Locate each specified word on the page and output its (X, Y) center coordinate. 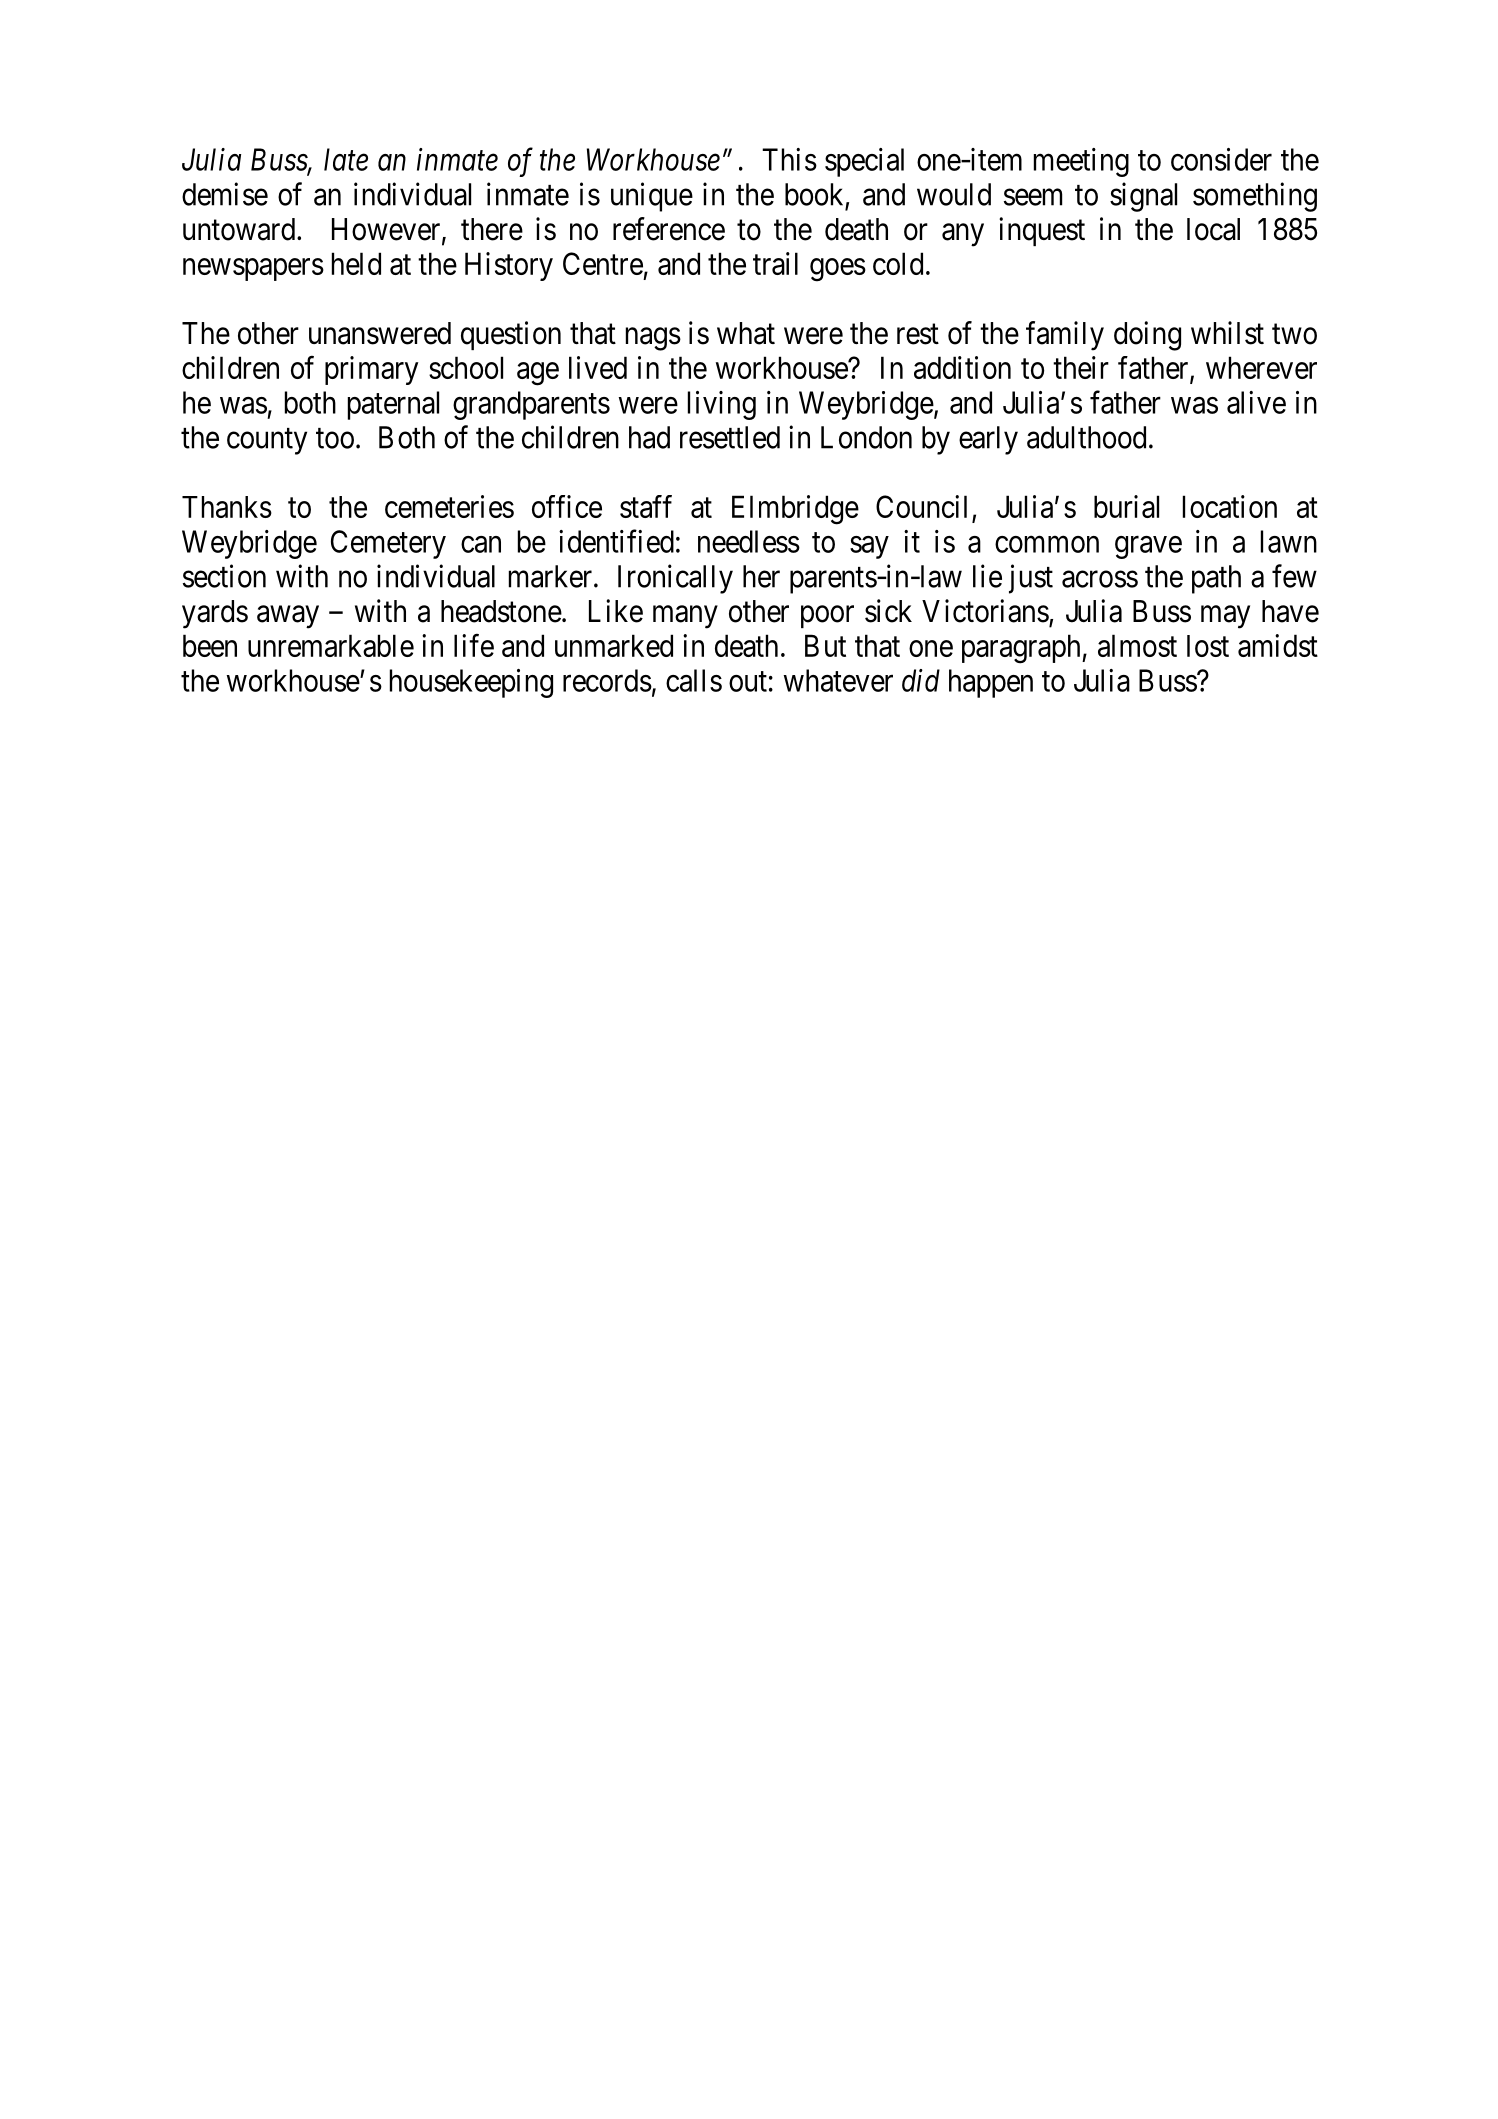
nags (653, 339)
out (748, 681)
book (814, 194)
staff (646, 506)
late (346, 159)
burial (1126, 506)
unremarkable (331, 645)
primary (371, 370)
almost (1137, 645)
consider (1221, 159)
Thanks (227, 507)
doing (1147, 336)
